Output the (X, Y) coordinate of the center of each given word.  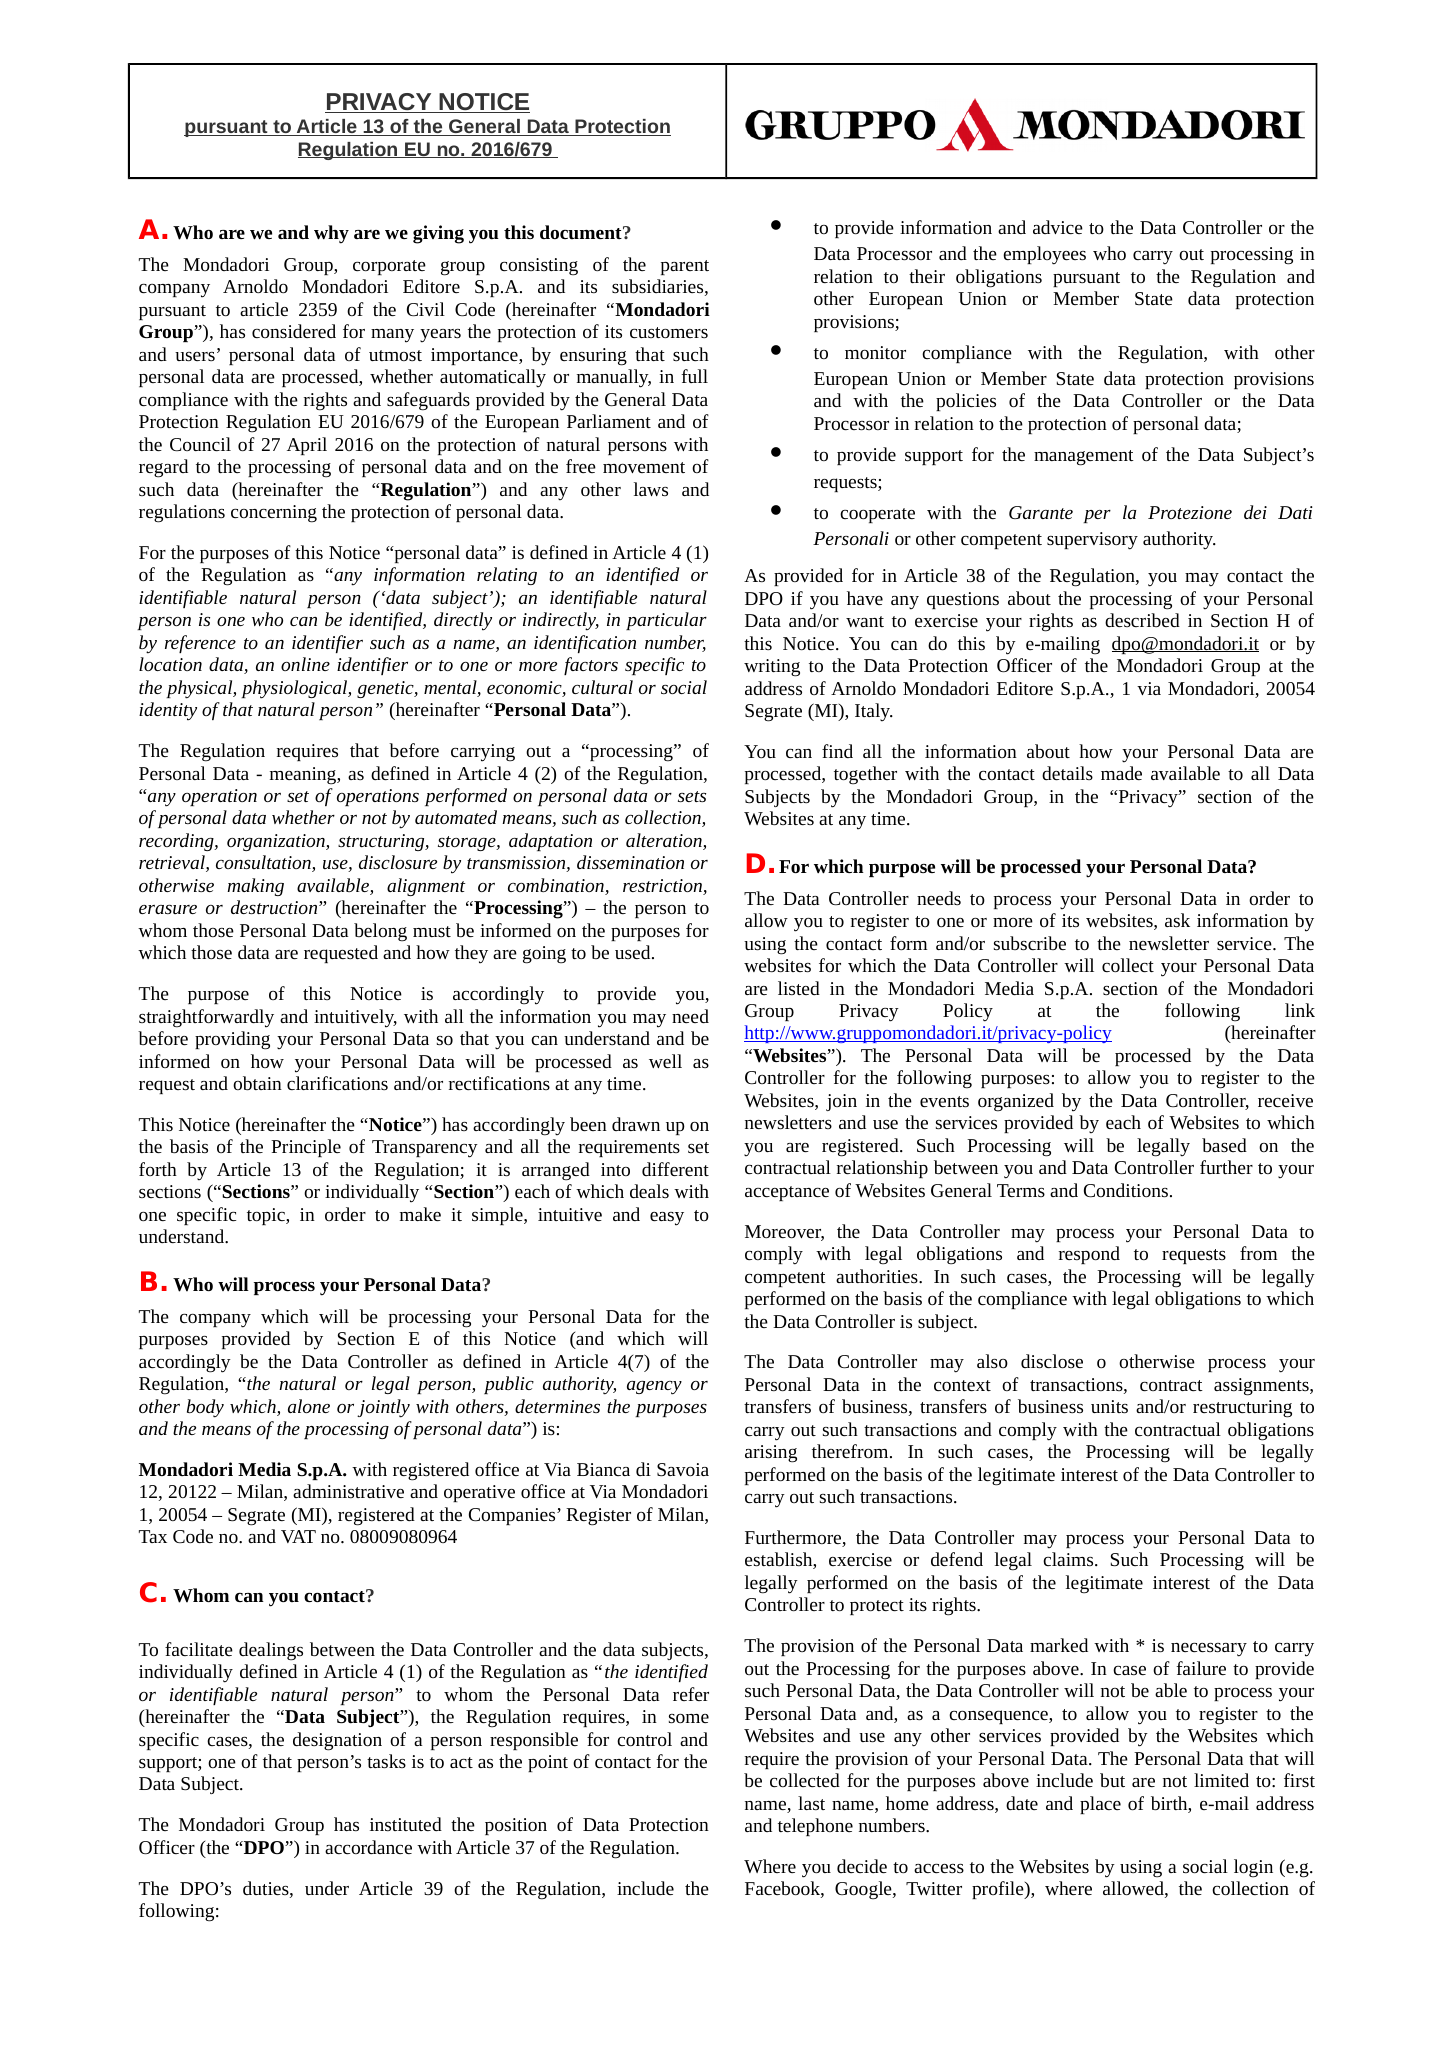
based (1224, 1145)
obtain (257, 1083)
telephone (815, 1827)
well (665, 1061)
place (1100, 1805)
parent (685, 267)
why (331, 234)
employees (1044, 255)
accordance (368, 1847)
